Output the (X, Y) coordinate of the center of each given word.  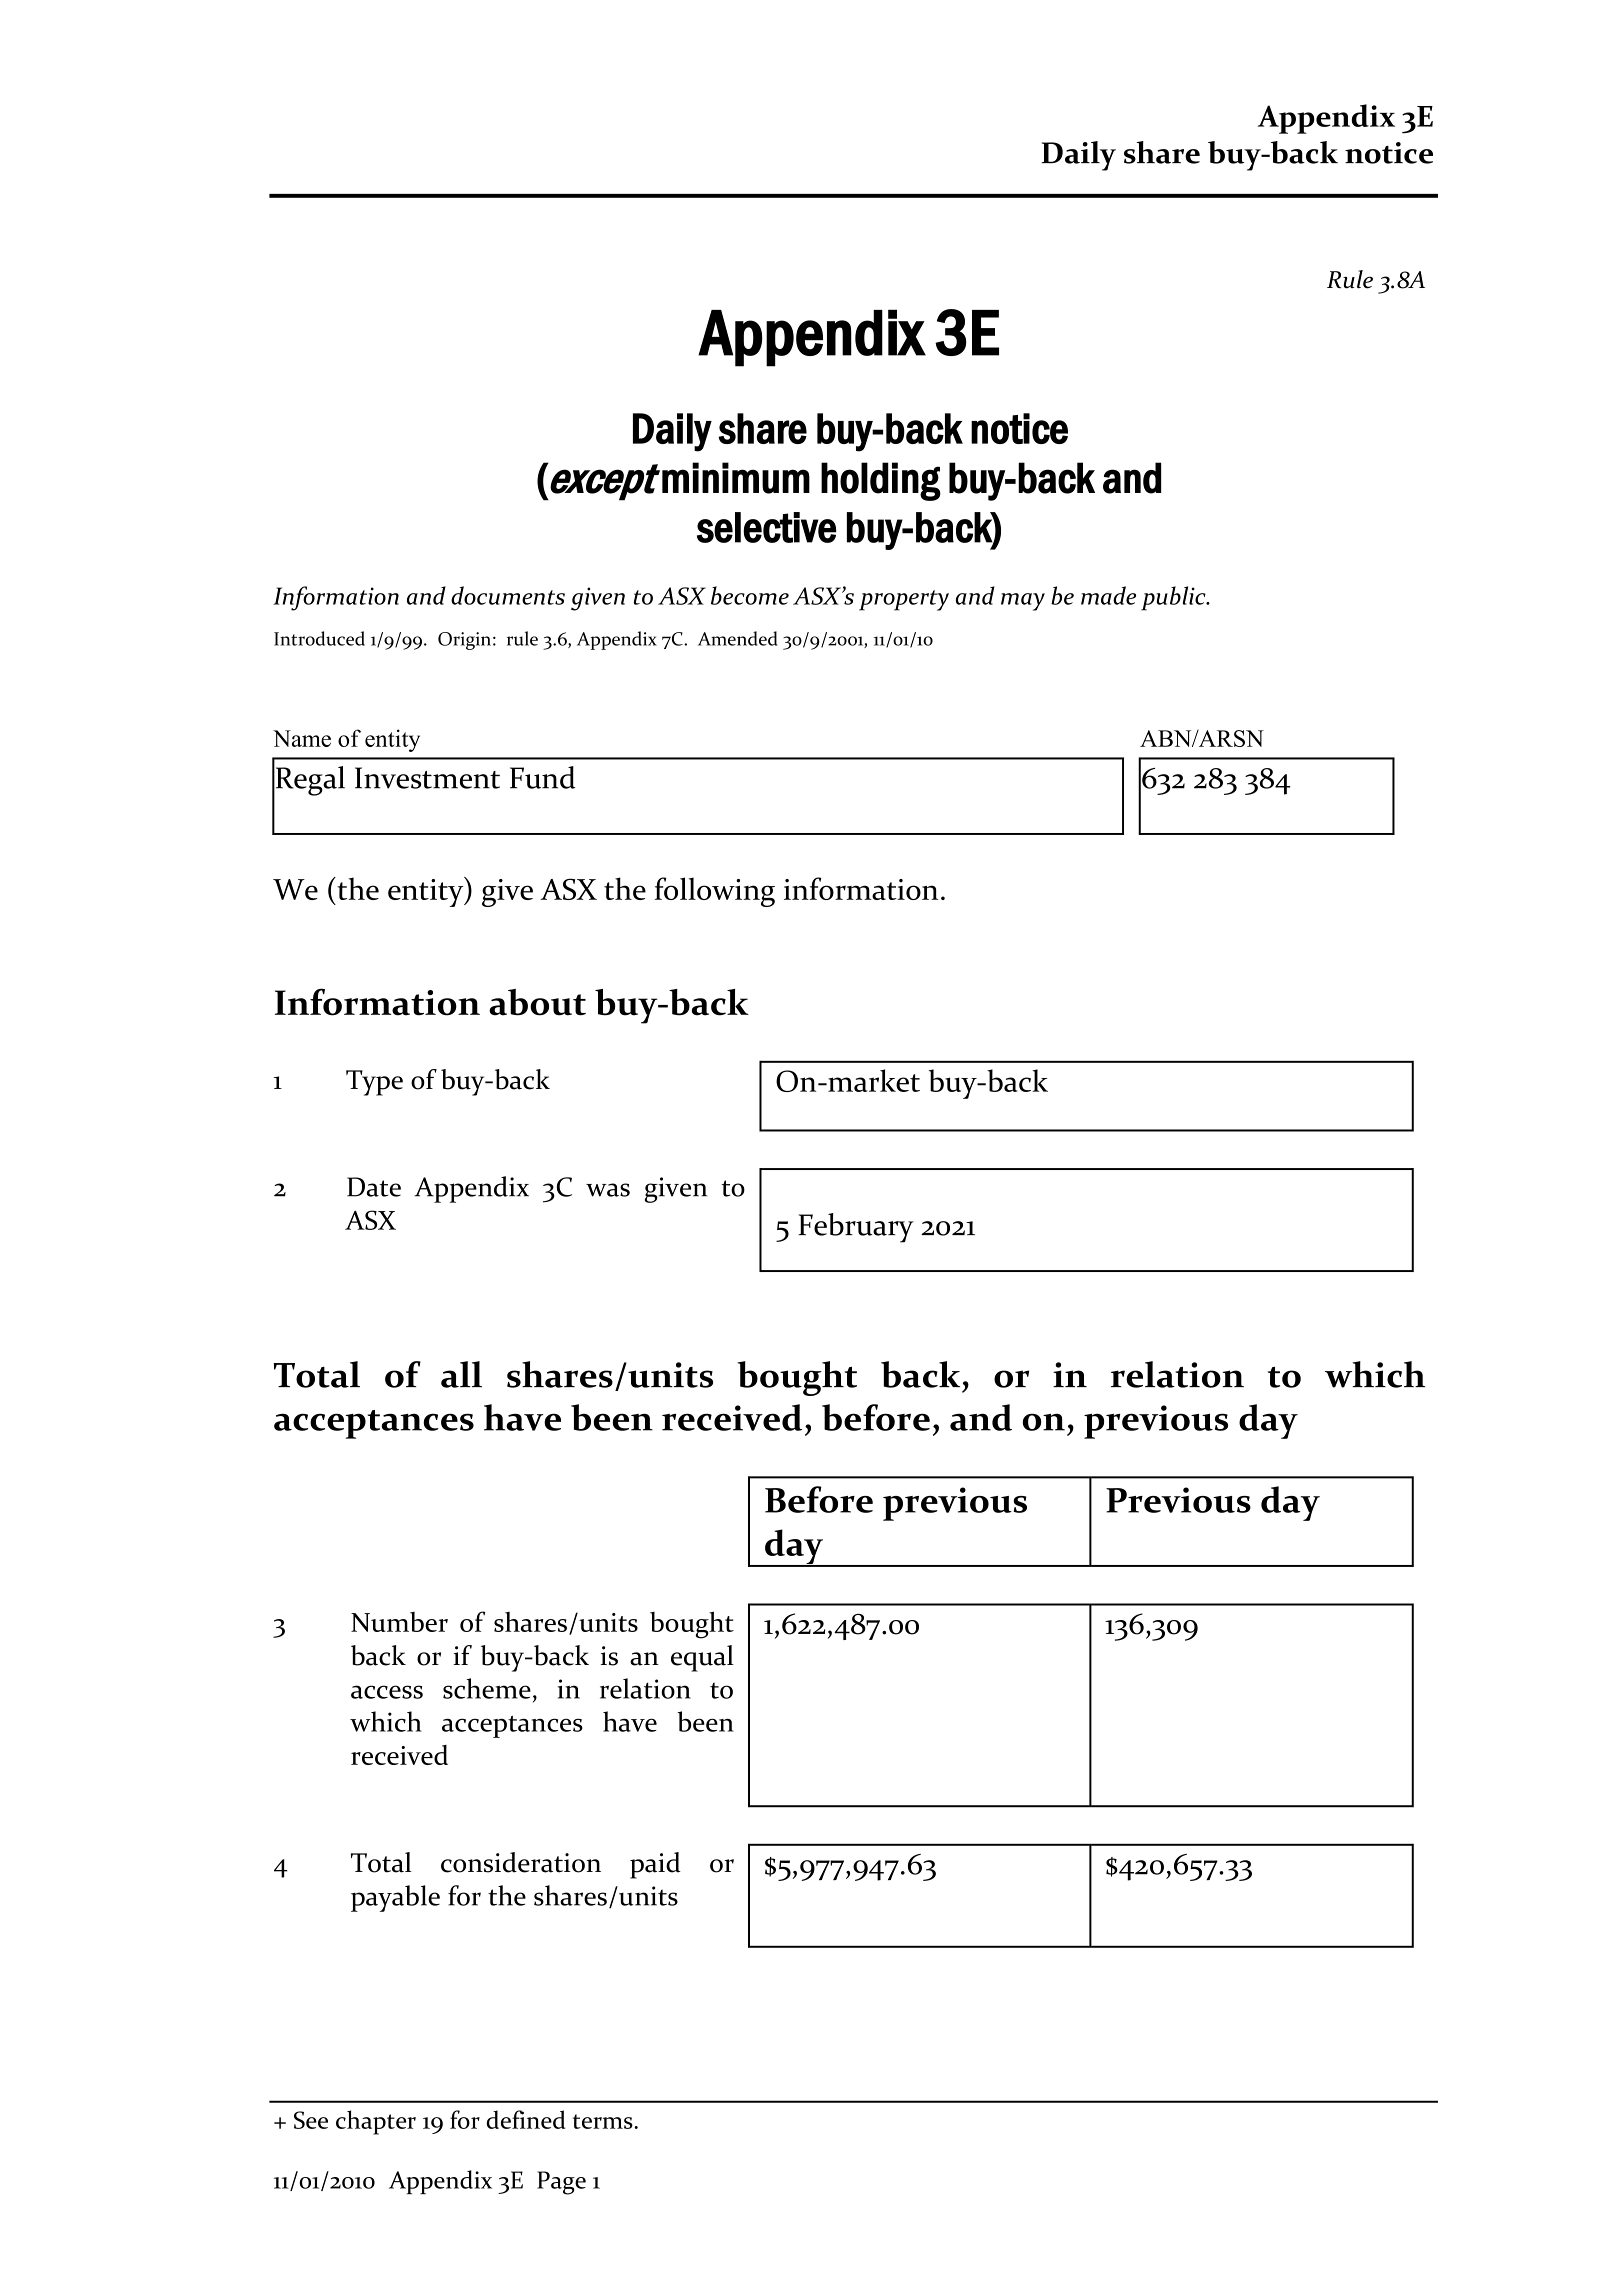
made (1108, 595)
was (608, 1190)
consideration (521, 1862)
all (461, 1374)
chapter (376, 2122)
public (1174, 598)
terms (604, 2121)
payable (395, 1898)
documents (508, 595)
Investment (427, 778)
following (715, 892)
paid (655, 1865)
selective (767, 527)
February (856, 1228)
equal (702, 1658)
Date (374, 1187)
